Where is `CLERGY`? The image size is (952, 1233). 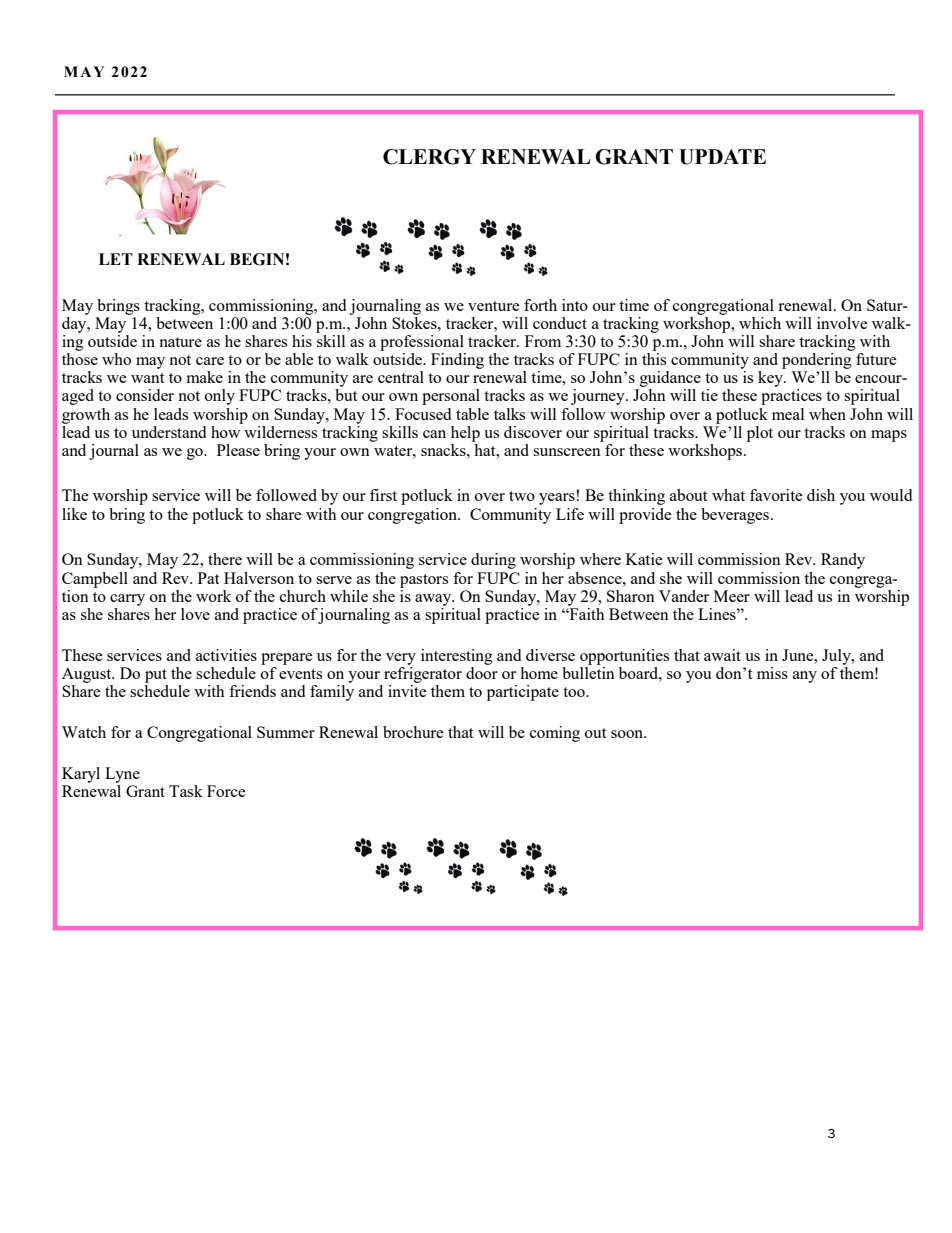 CLERGY is located at coordinates (429, 157).
